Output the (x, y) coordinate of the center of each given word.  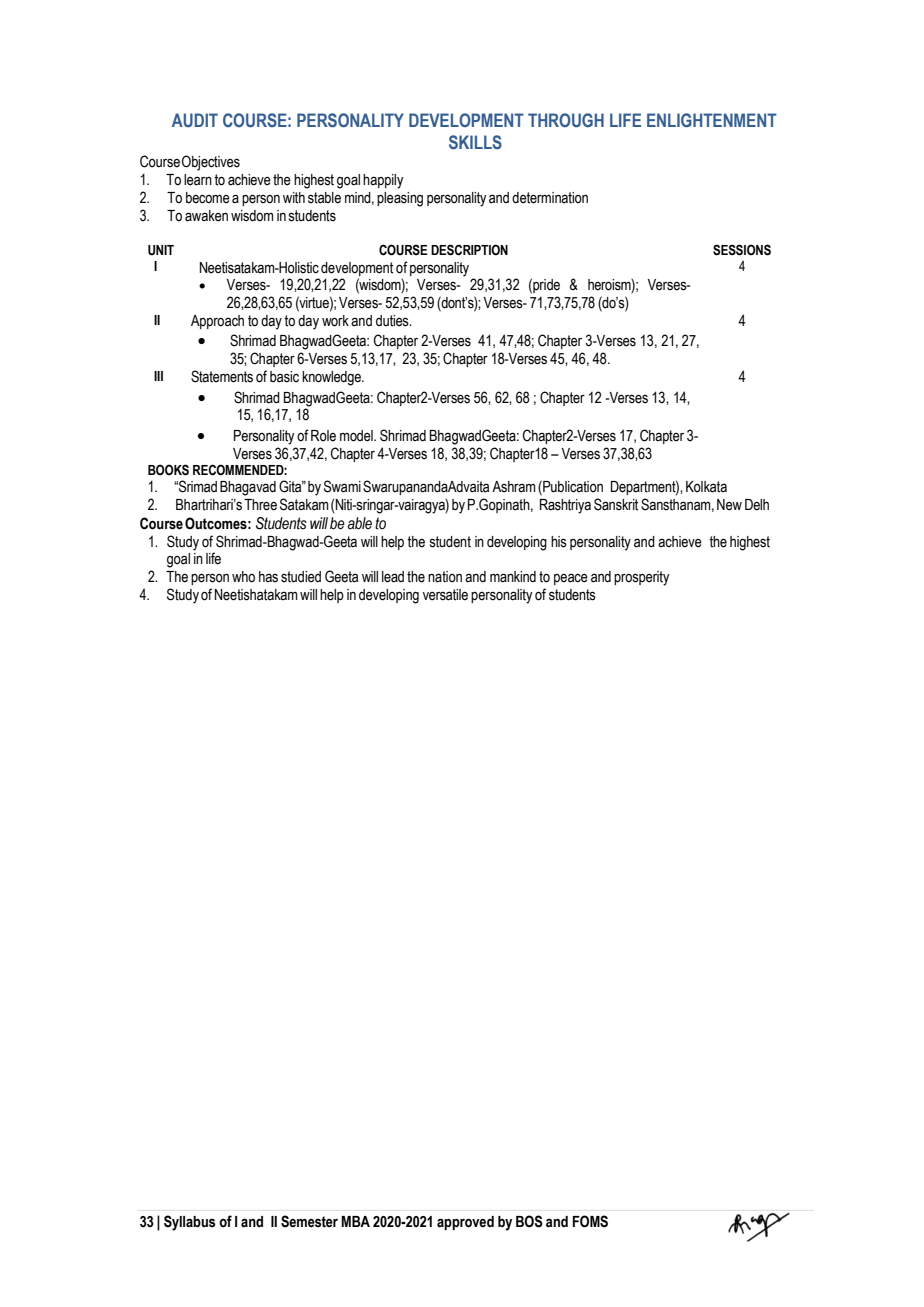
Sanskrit (616, 504)
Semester (309, 1221)
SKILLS (475, 142)
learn (198, 180)
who (243, 577)
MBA (355, 1221)
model (357, 436)
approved (465, 1223)
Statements (222, 376)
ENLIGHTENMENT (712, 120)
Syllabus (190, 1223)
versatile (445, 595)
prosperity (642, 578)
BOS (529, 1221)
